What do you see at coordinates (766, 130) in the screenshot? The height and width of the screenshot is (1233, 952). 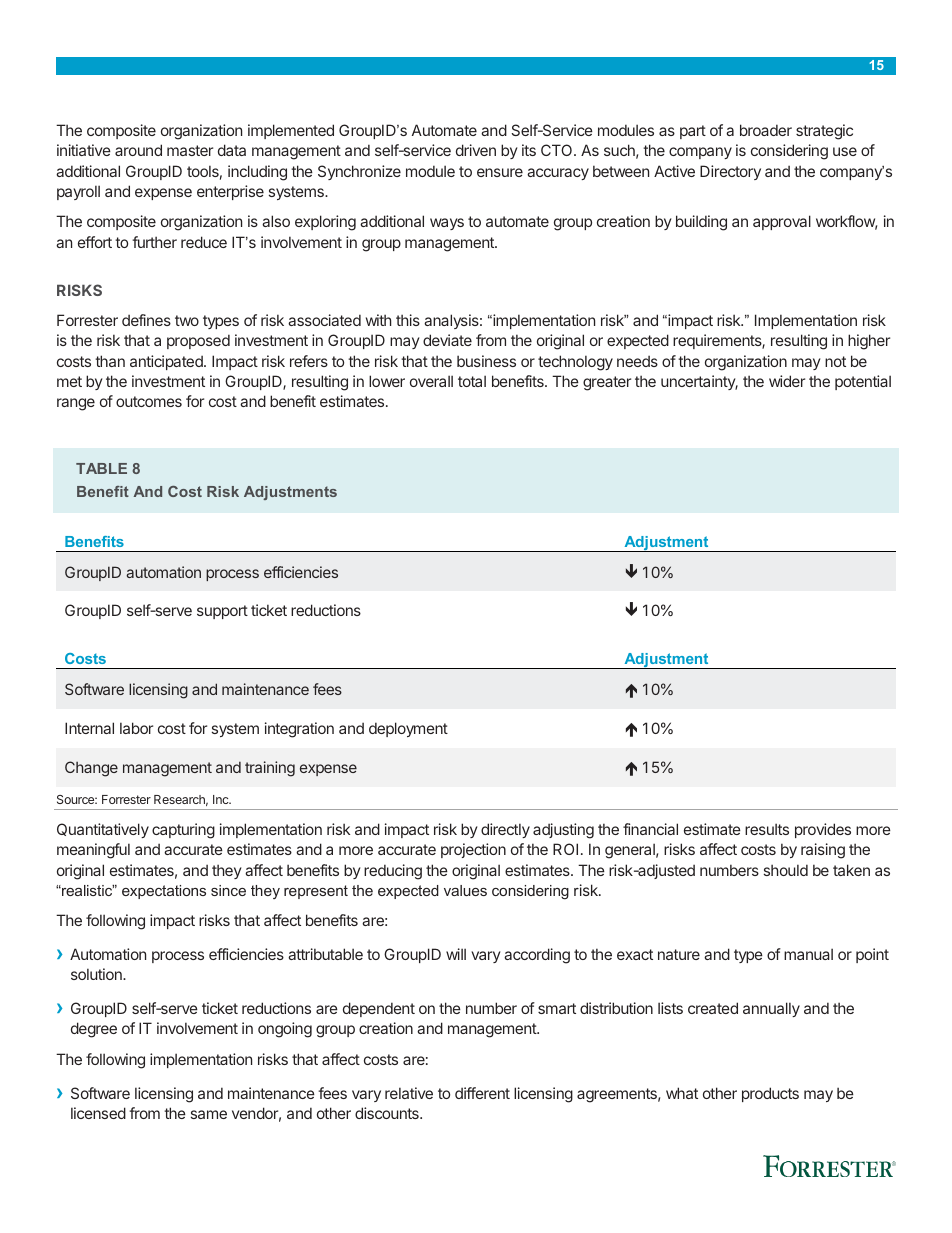 I see `broader` at bounding box center [766, 130].
